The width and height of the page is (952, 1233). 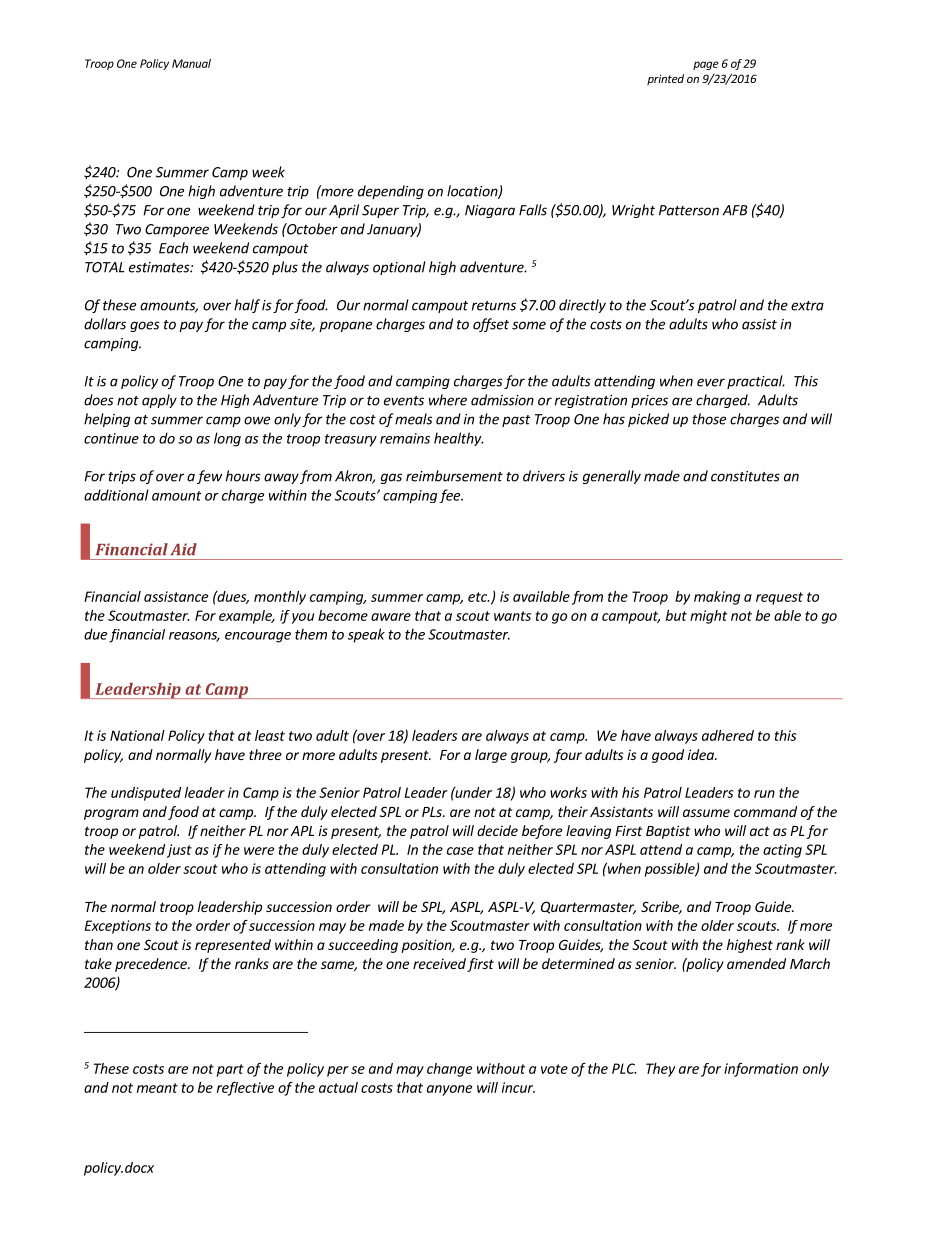 I want to click on change, so click(x=449, y=1070).
